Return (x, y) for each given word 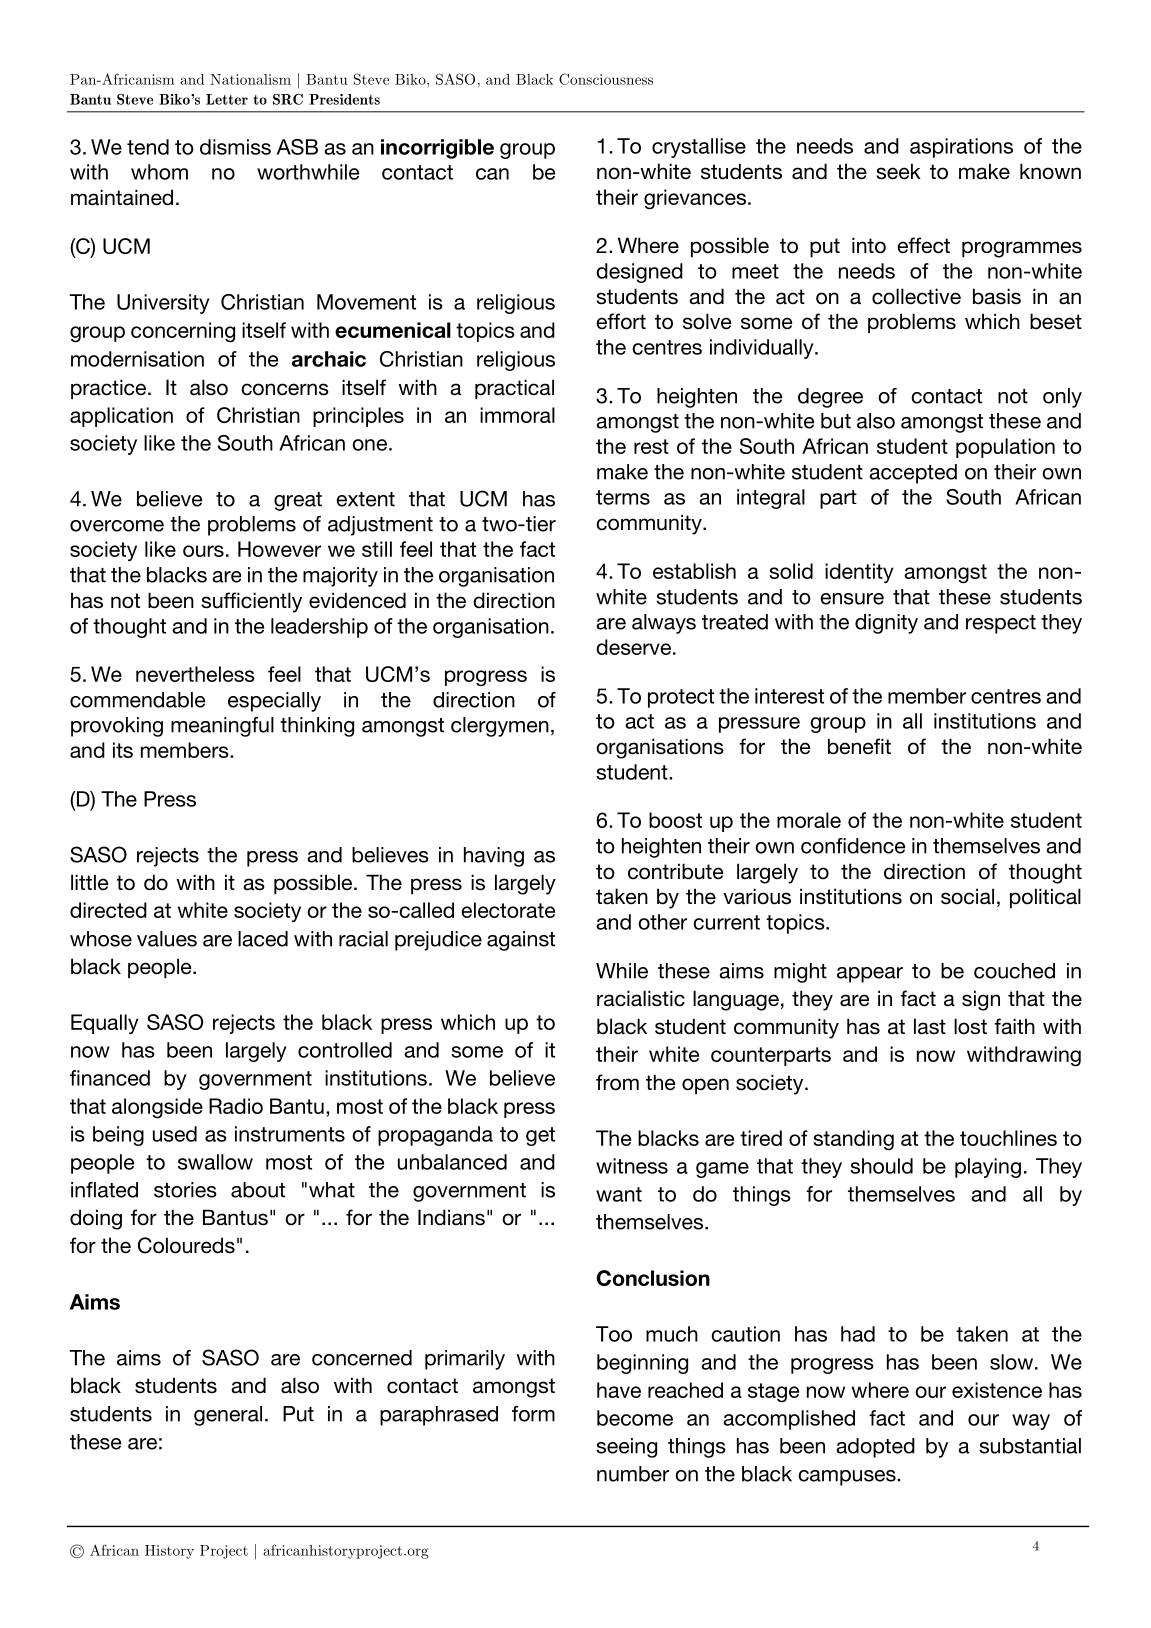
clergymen (500, 727)
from (617, 1082)
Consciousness (606, 79)
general (228, 1416)
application (121, 417)
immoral (517, 415)
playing (988, 1168)
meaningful (222, 727)
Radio (236, 1106)
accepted (913, 474)
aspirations (961, 148)
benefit (859, 746)
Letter (227, 99)
